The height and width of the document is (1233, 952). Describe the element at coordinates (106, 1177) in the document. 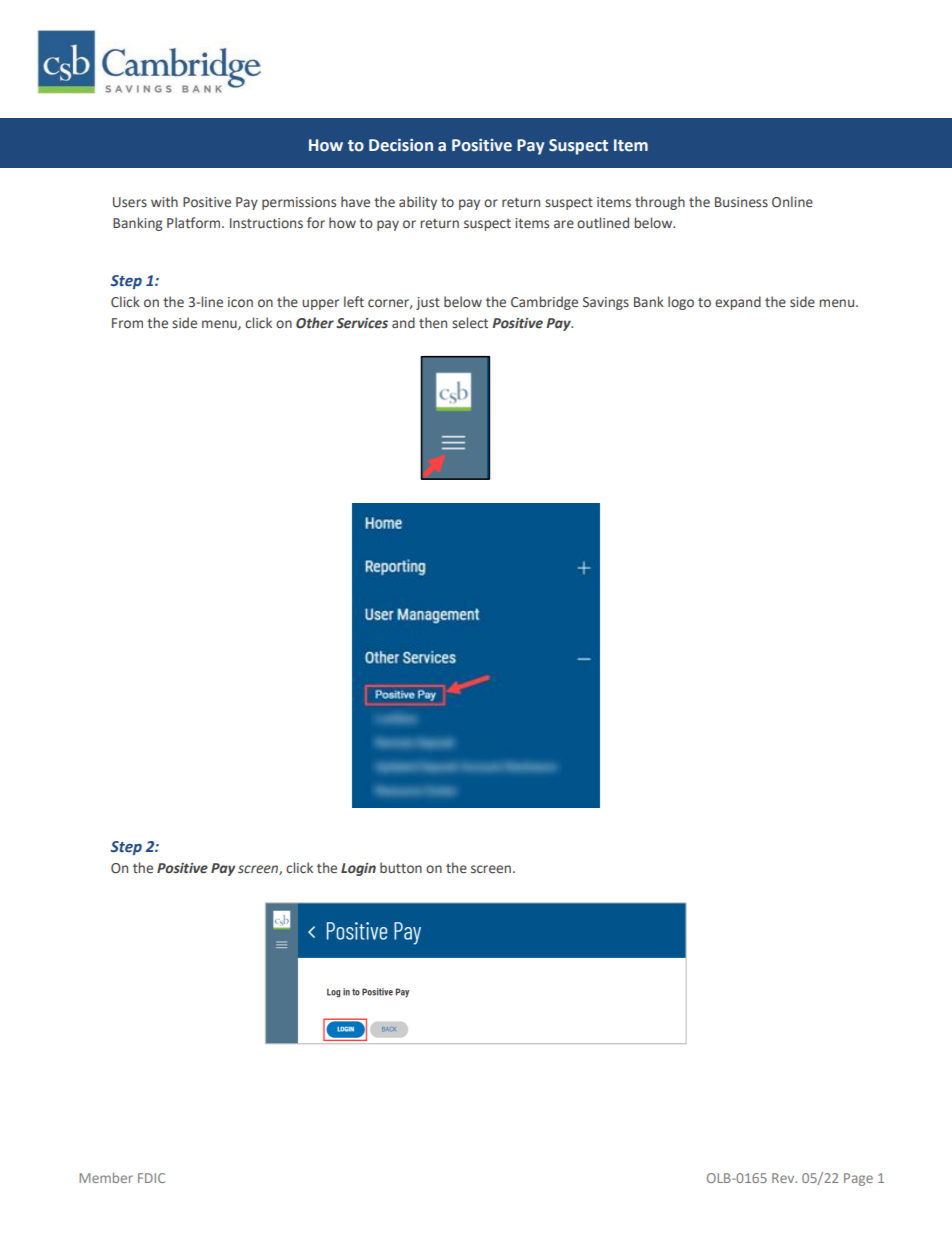

I see `Member` at that location.
